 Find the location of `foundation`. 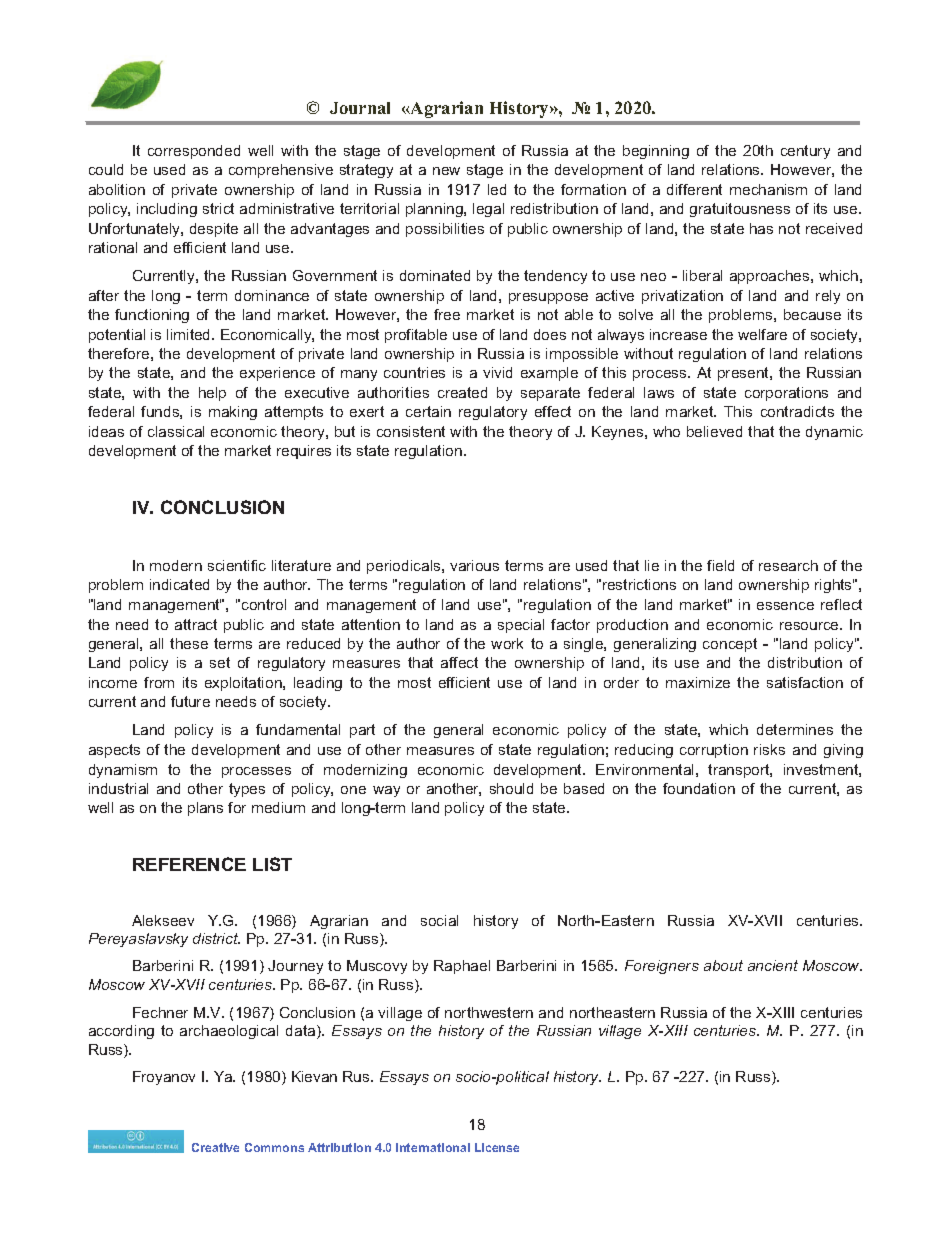

foundation is located at coordinates (699, 788).
